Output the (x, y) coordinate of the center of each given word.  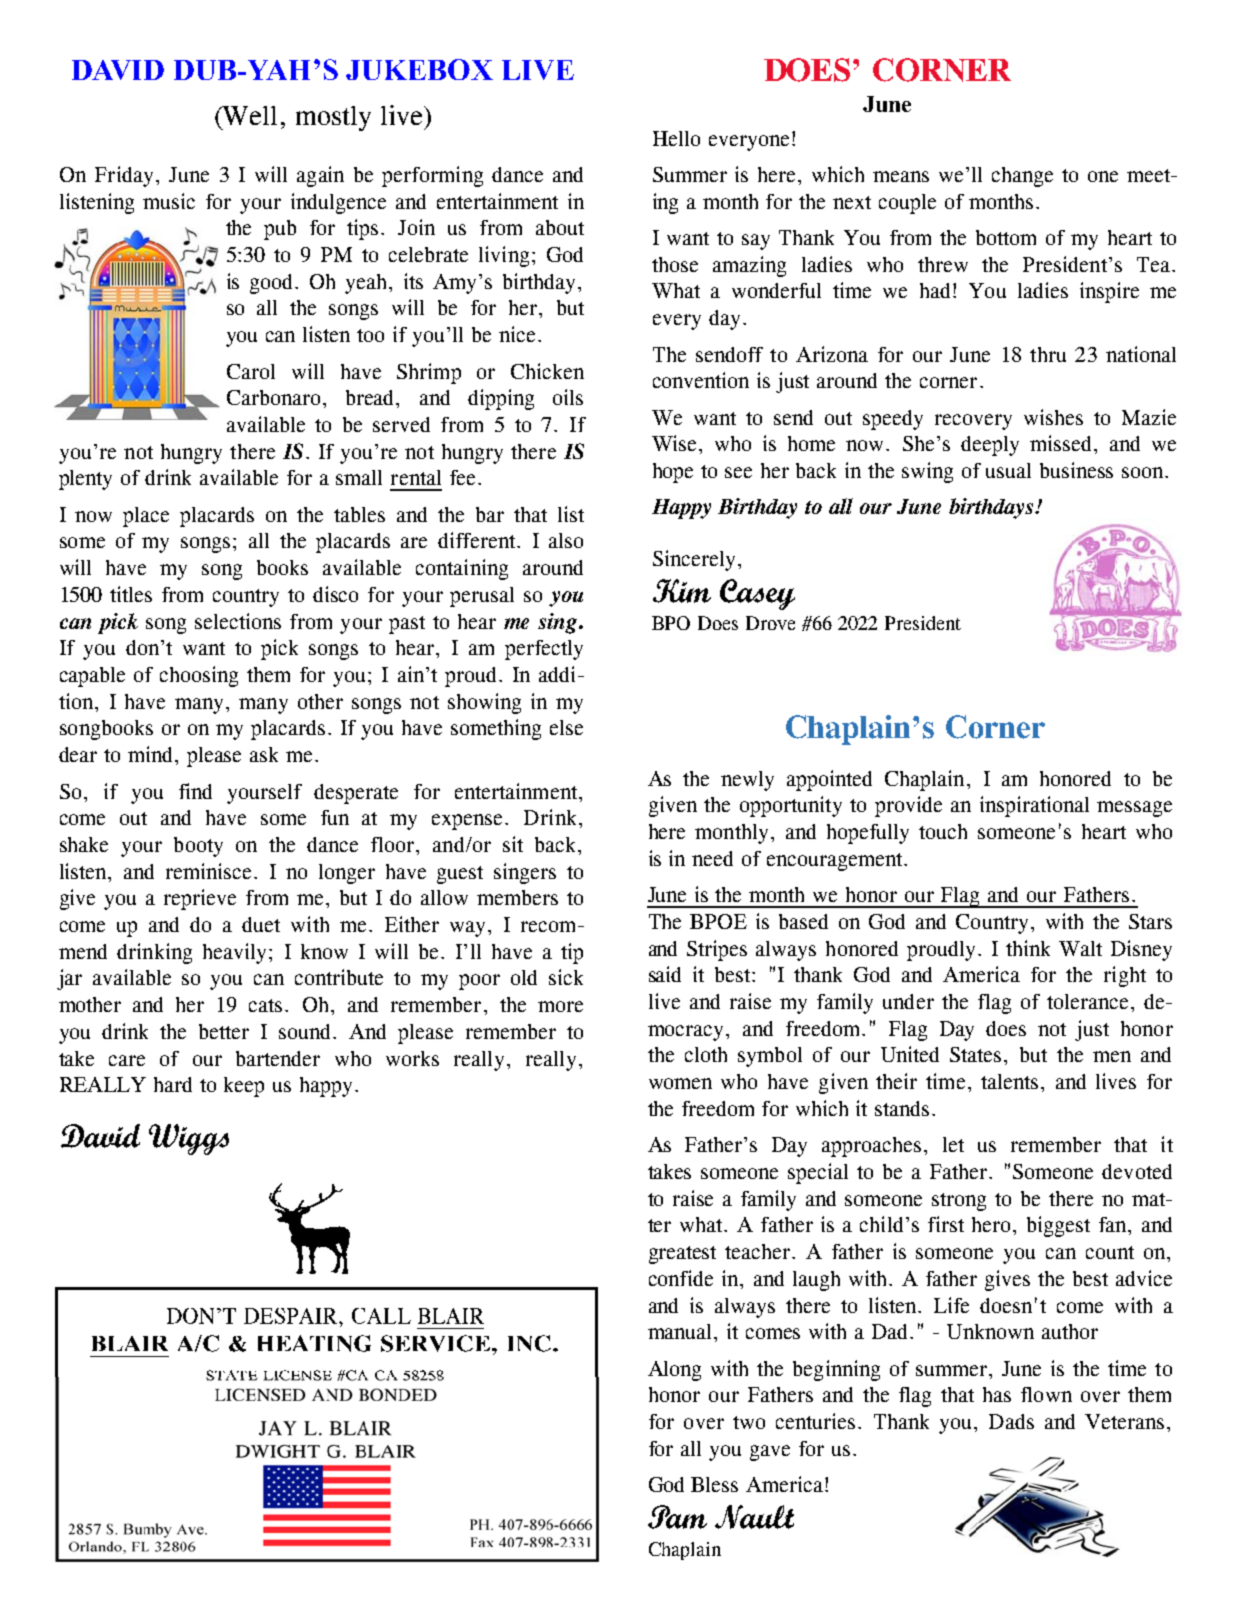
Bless (714, 1484)
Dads (1011, 1421)
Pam (677, 1517)
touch (943, 831)
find (195, 791)
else (566, 727)
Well (249, 115)
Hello (676, 138)
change (1022, 177)
